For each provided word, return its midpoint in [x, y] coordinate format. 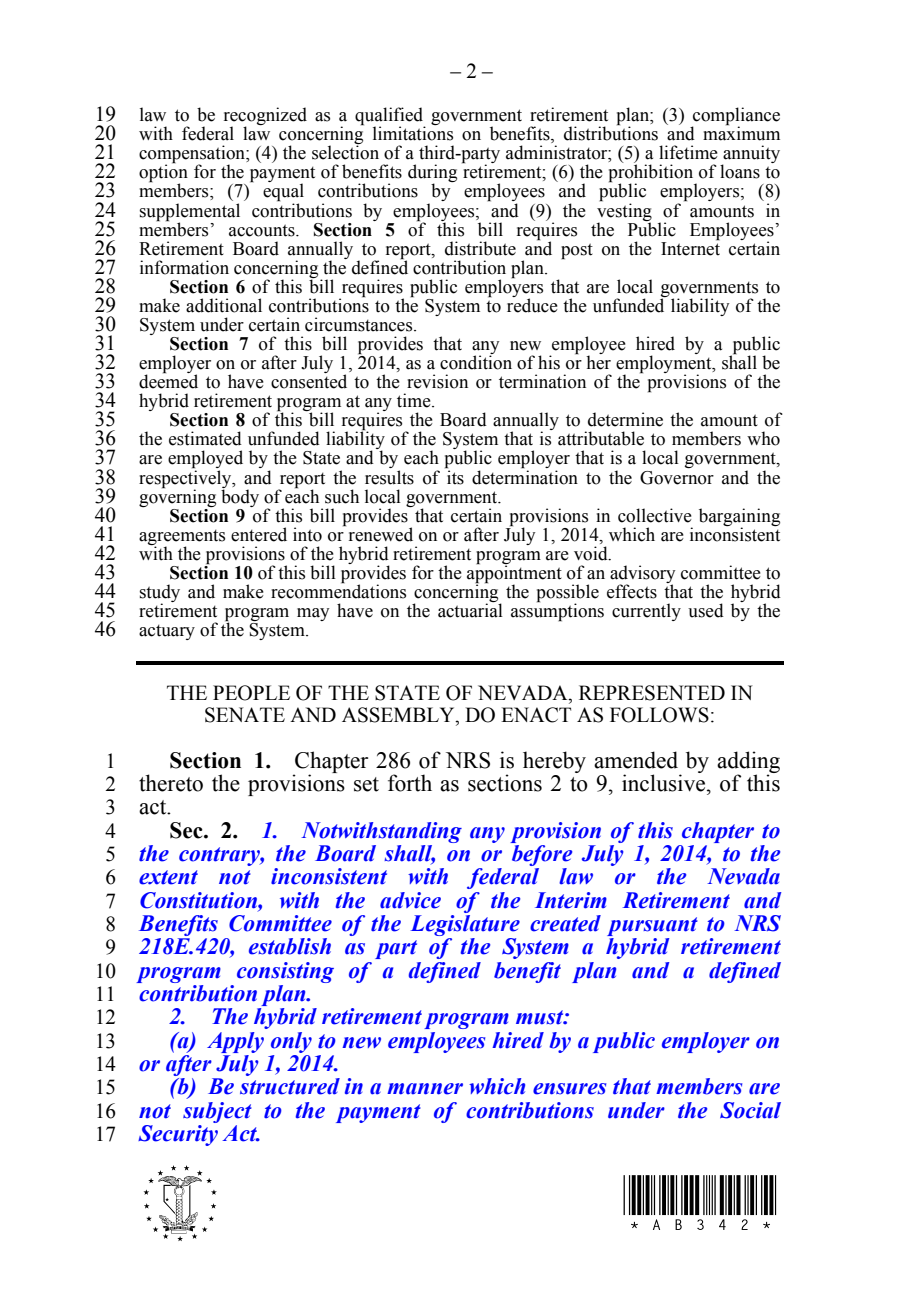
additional [224, 305]
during [432, 174]
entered [259, 534]
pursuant [652, 926]
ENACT [536, 715]
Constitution [199, 901]
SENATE [245, 715]
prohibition [652, 174]
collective [655, 515]
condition [476, 361]
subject [217, 1112]
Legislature [465, 925]
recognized [265, 117]
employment [665, 364]
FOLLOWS [659, 715]
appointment [514, 574]
